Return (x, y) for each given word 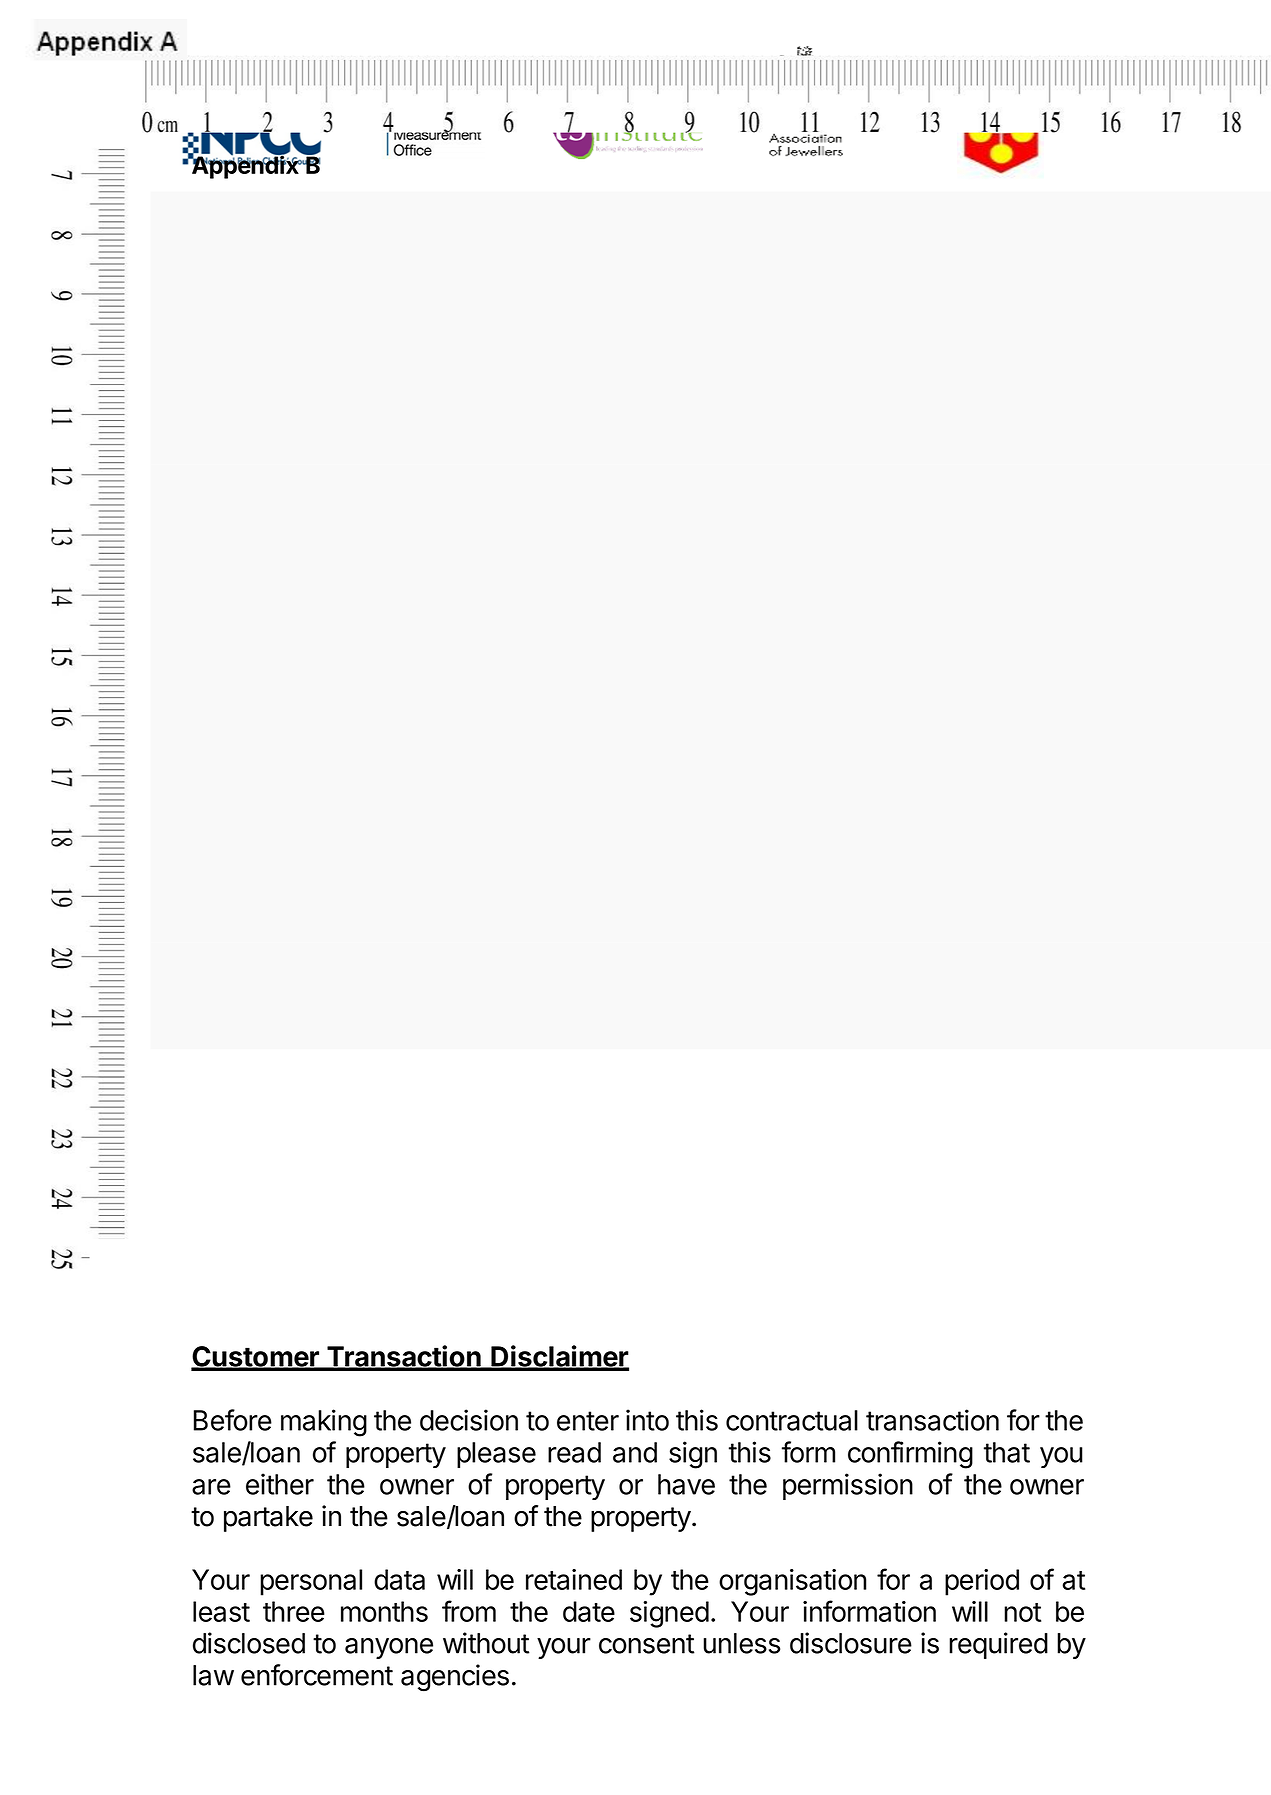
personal (311, 1582)
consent (646, 1644)
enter (588, 1421)
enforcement (317, 1675)
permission (848, 1486)
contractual (792, 1420)
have (686, 1484)
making (324, 1423)
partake (268, 1519)
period (982, 1582)
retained (574, 1579)
